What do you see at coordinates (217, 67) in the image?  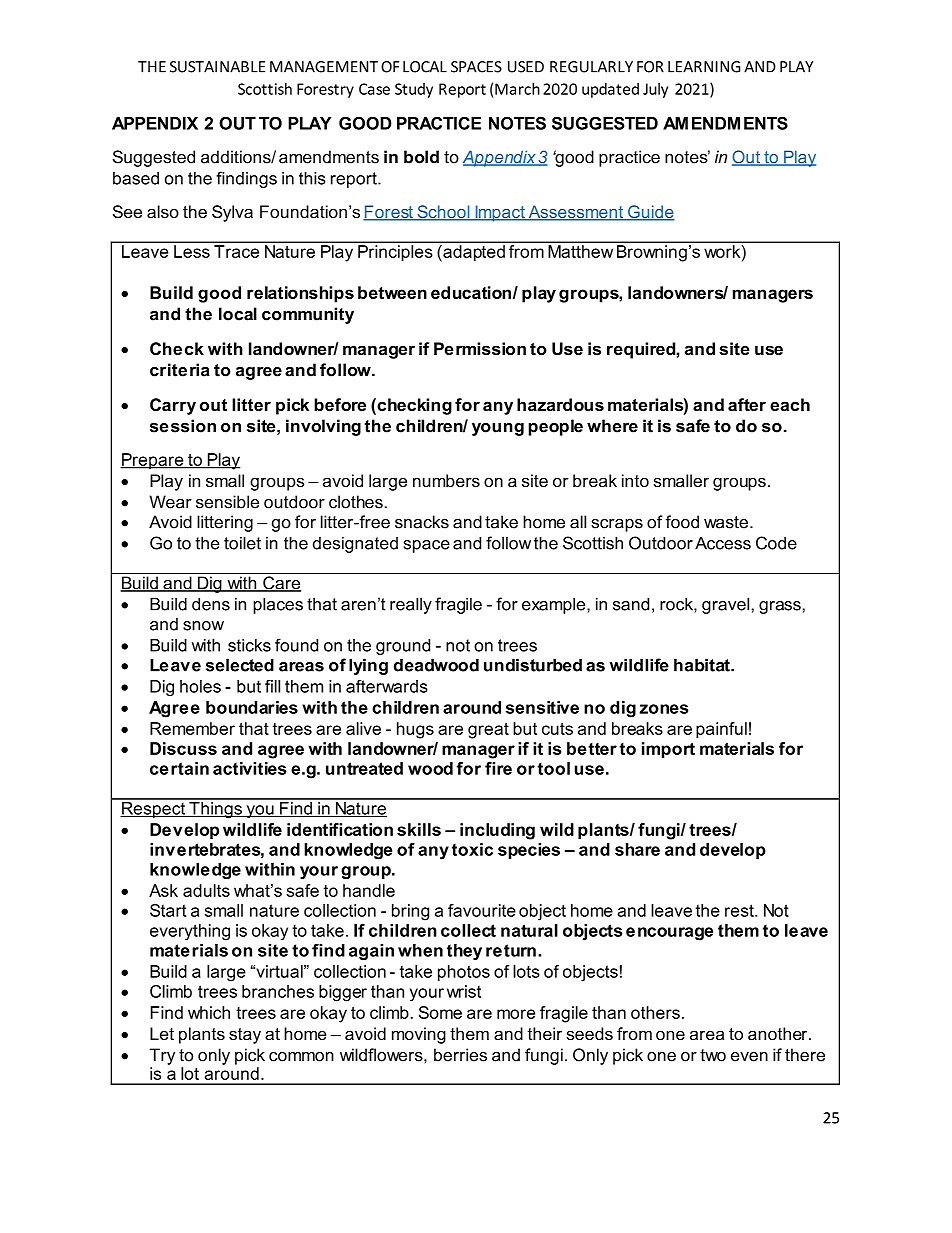 I see `SUSTAINABLE` at bounding box center [217, 67].
